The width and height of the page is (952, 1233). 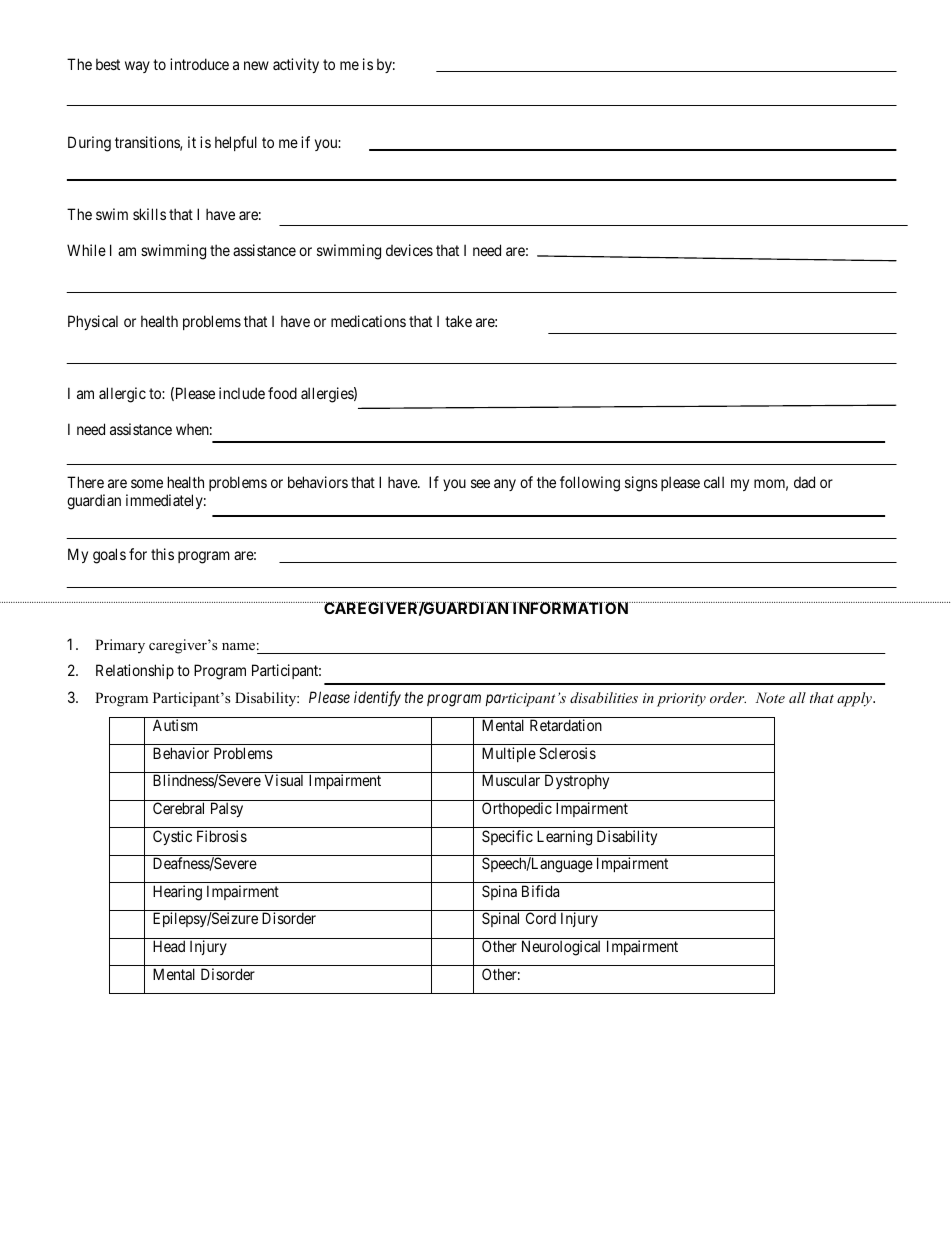 What do you see at coordinates (541, 918) in the page?
I see `Cord` at bounding box center [541, 918].
